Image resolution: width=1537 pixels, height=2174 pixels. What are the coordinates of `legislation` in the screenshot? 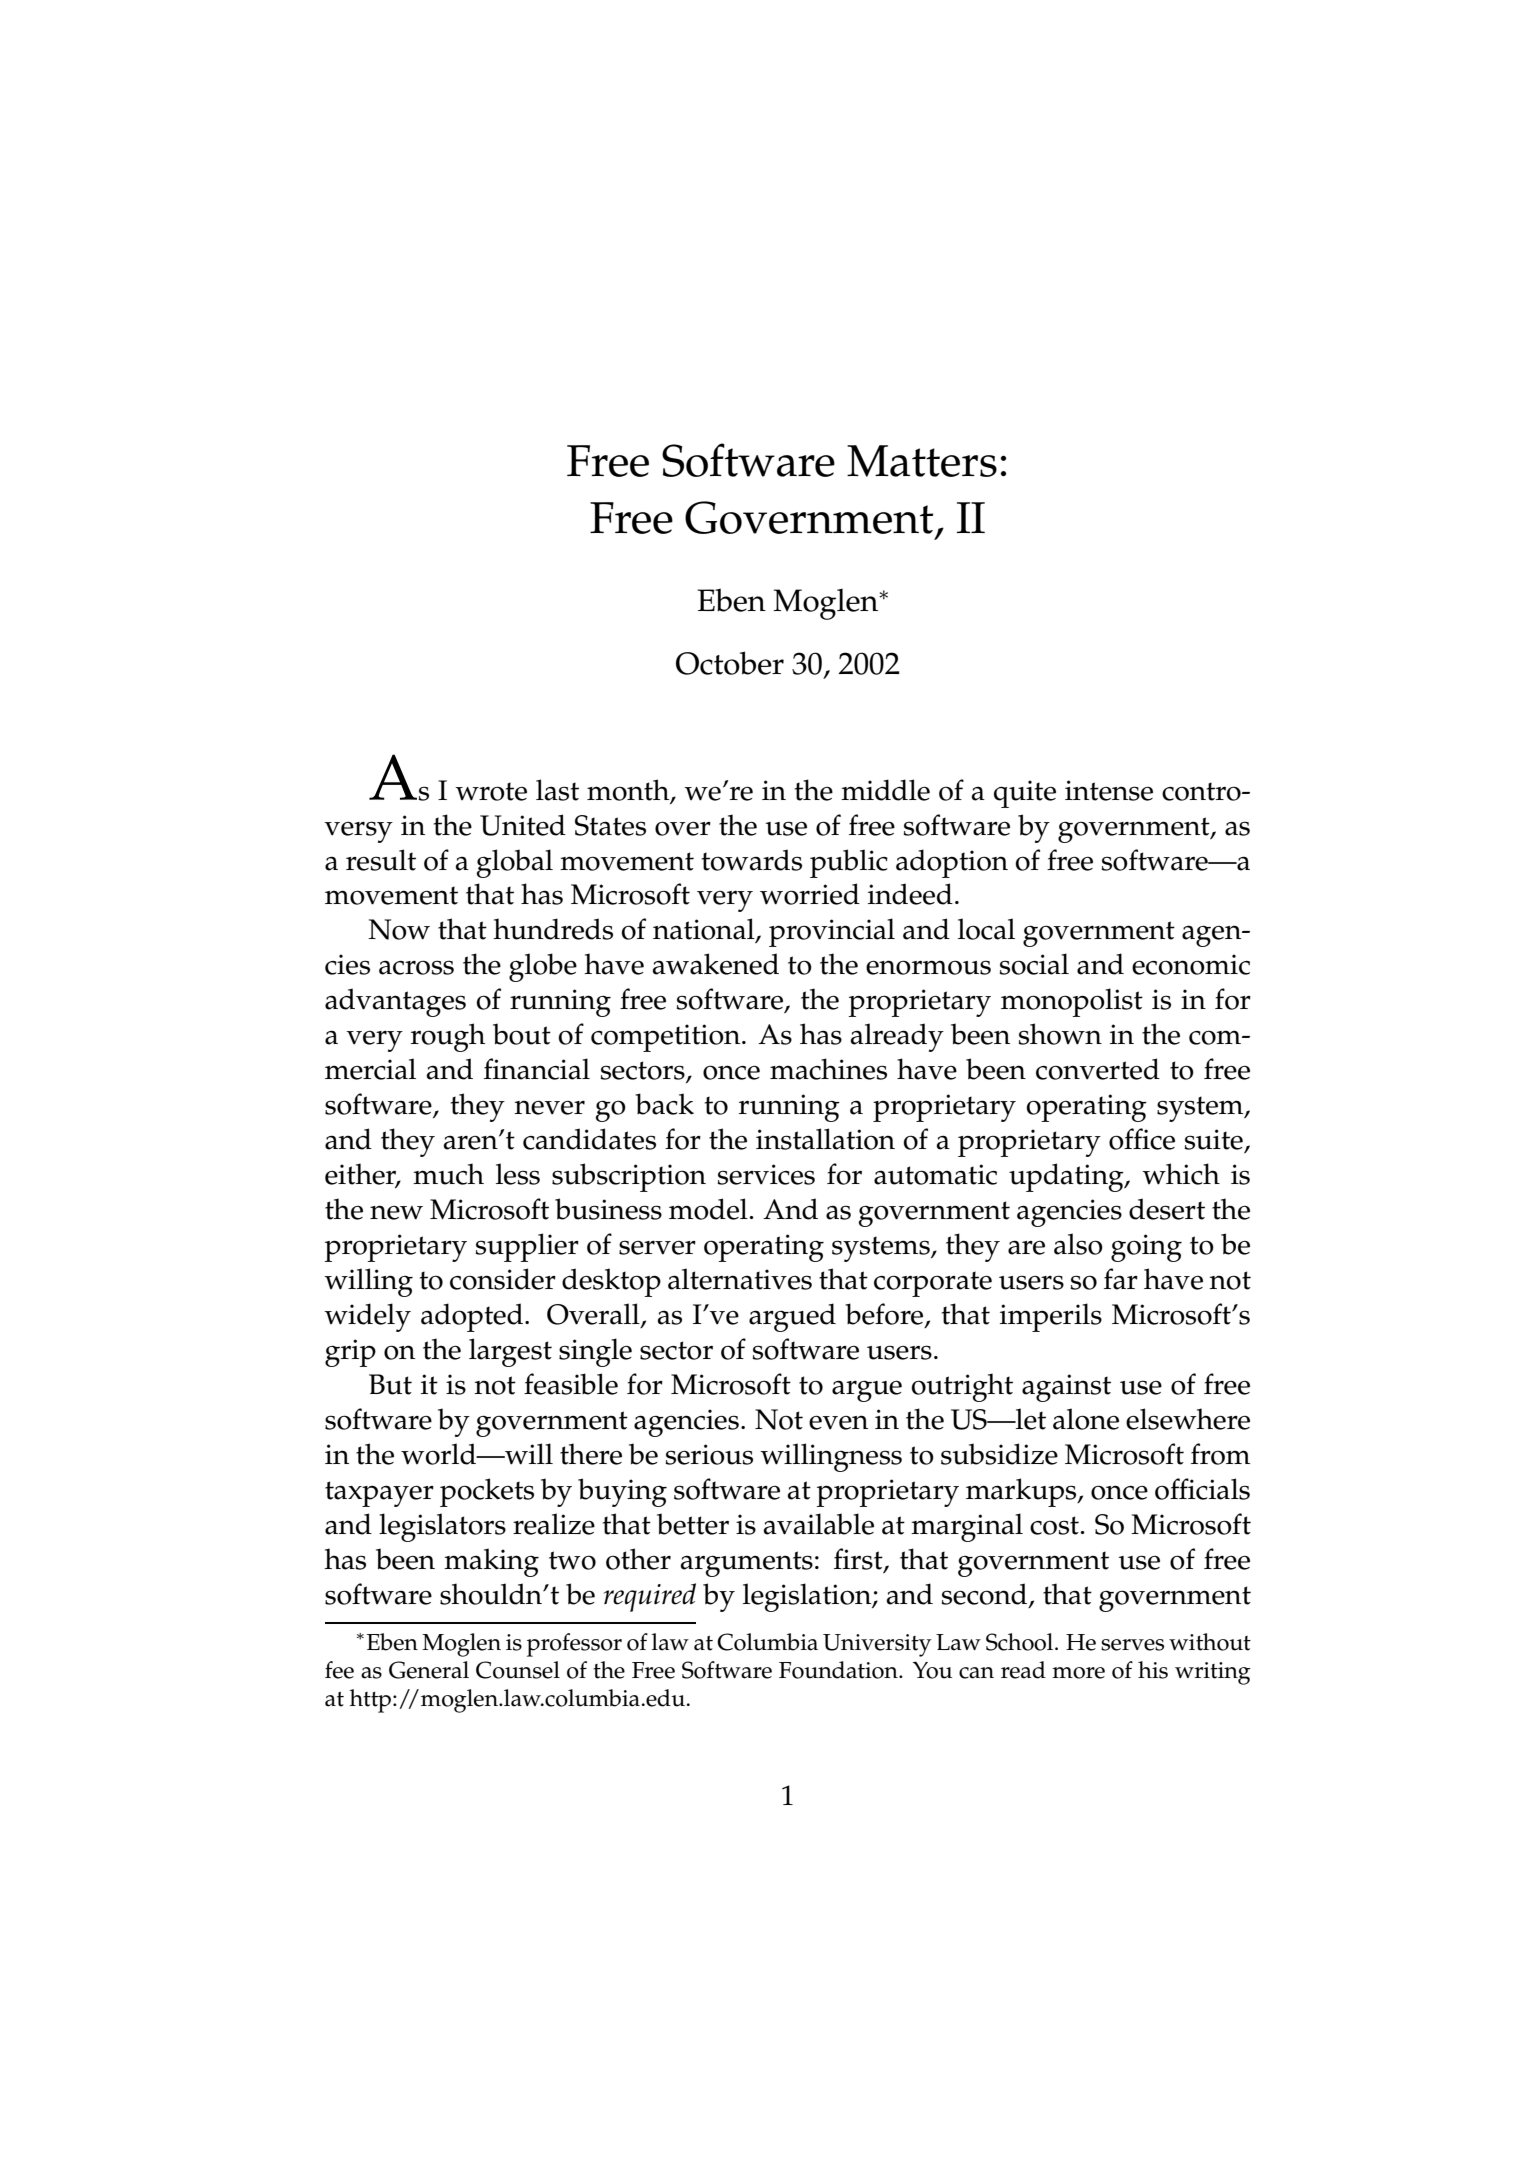 It's located at (808, 1597).
